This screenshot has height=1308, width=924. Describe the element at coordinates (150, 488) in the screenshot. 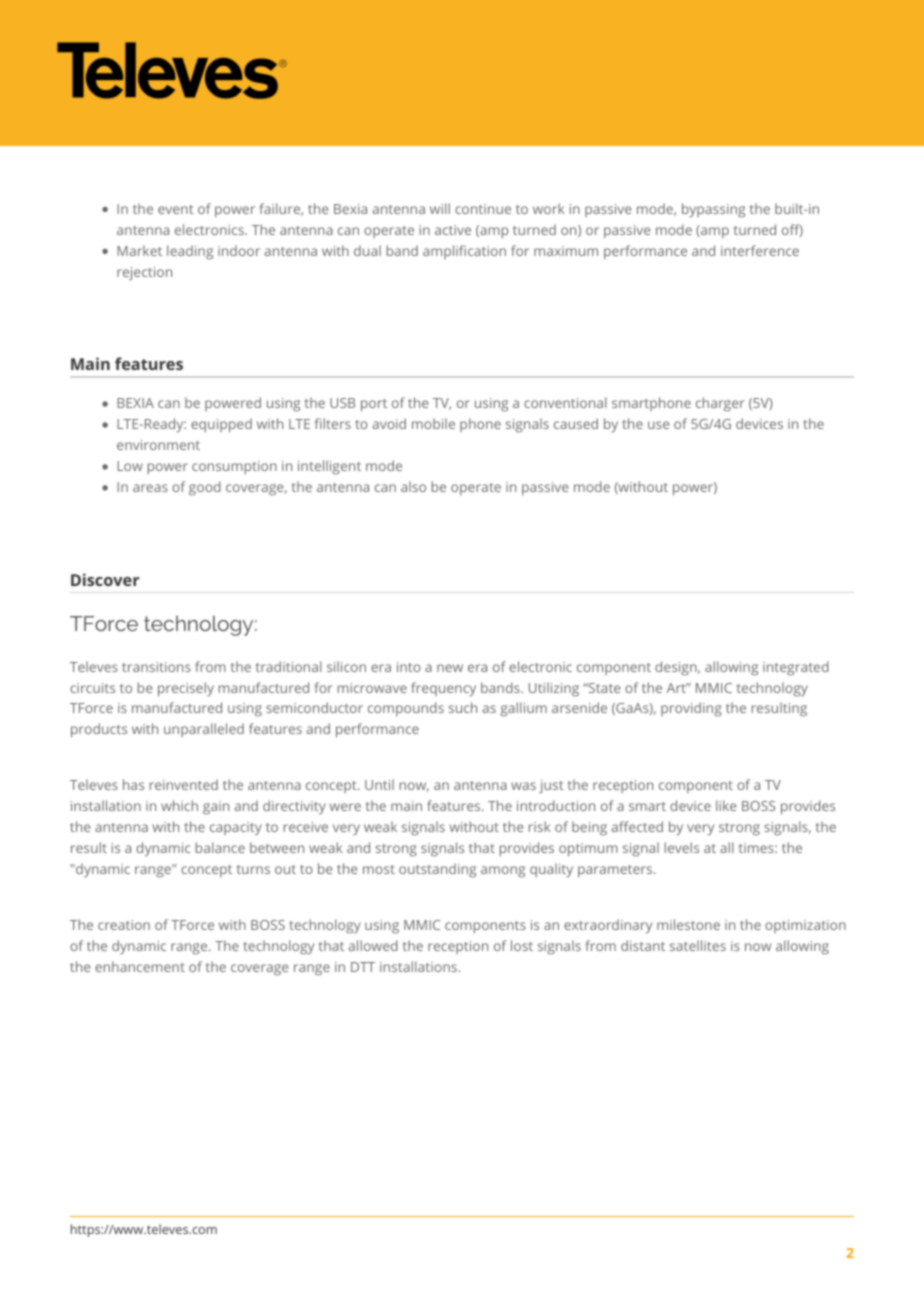

I see `areas` at that location.
